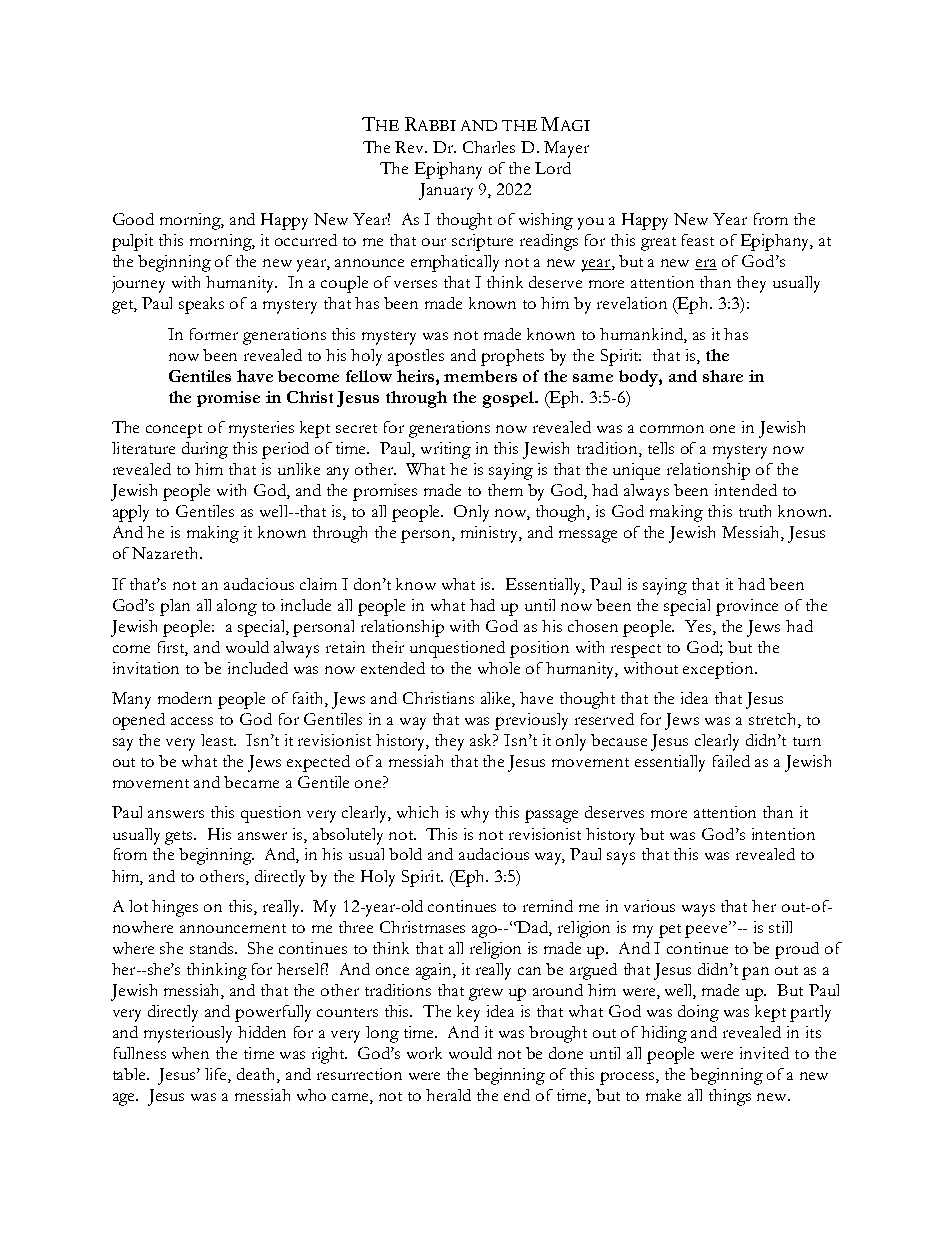  I want to click on when, so click(190, 1053).
